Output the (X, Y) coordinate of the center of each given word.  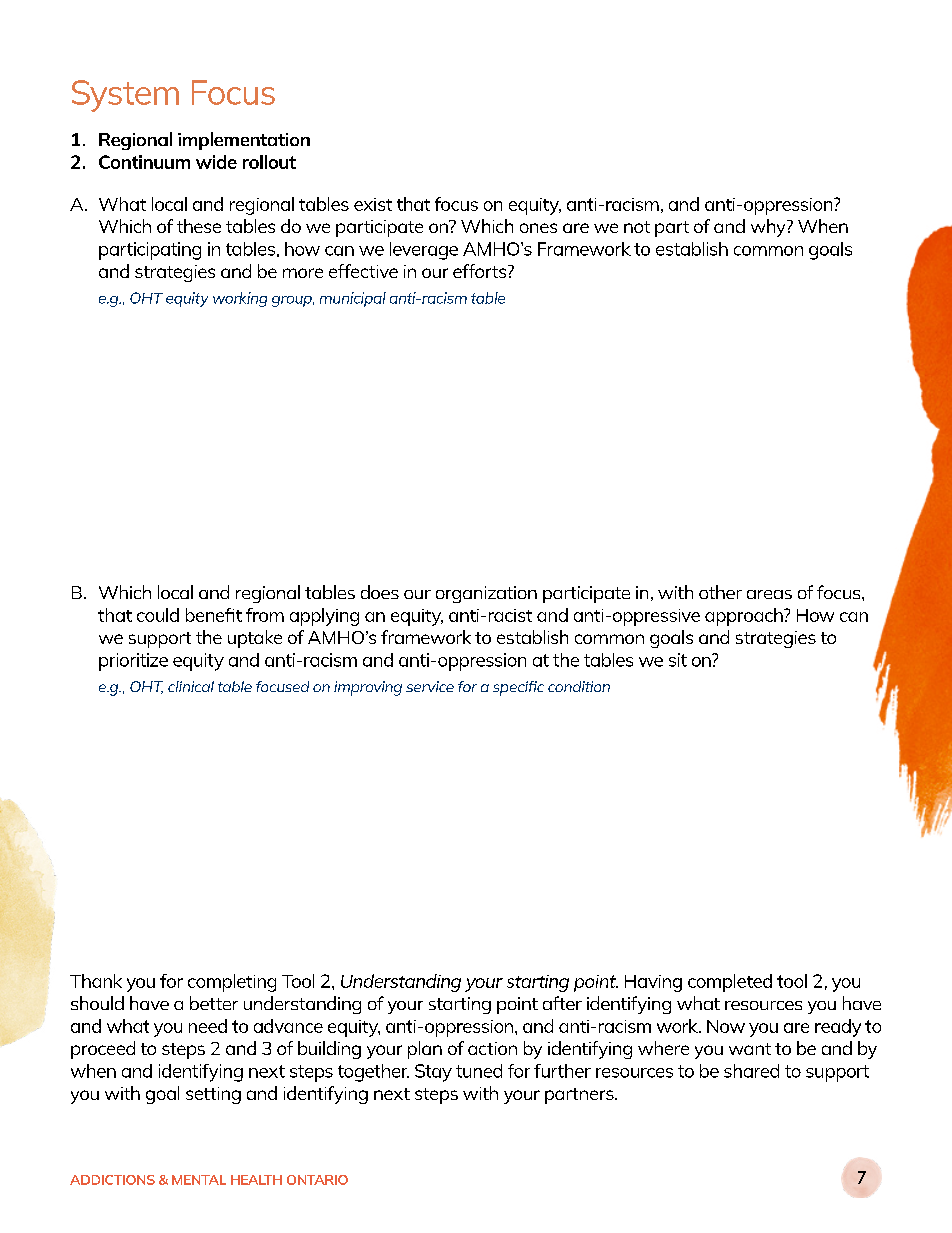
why (769, 228)
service (430, 686)
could (158, 615)
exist (373, 204)
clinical (191, 686)
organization (486, 594)
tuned (479, 1071)
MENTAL (199, 1180)
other (720, 592)
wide (216, 162)
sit (678, 660)
